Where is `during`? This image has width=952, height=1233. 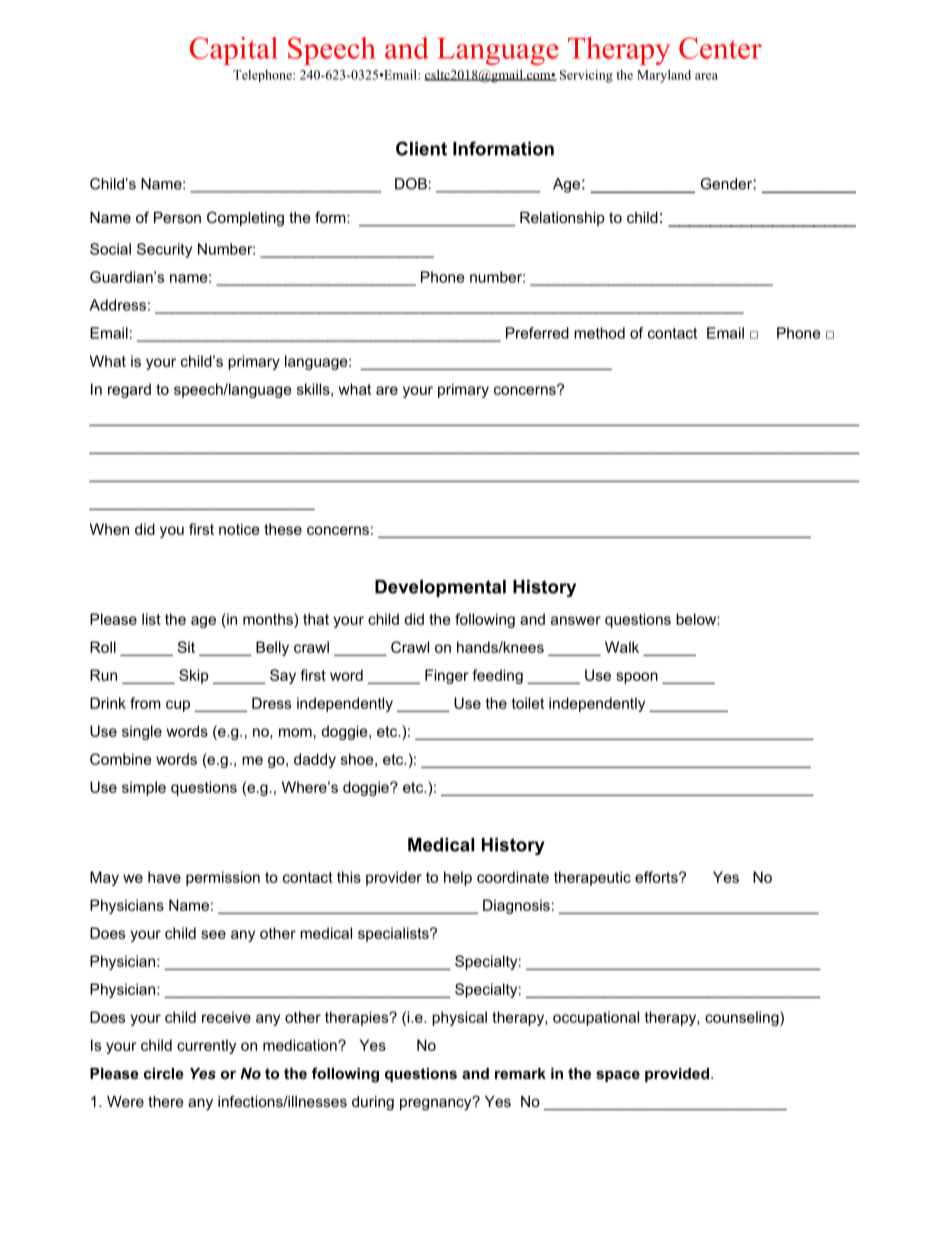
during is located at coordinates (373, 1103).
